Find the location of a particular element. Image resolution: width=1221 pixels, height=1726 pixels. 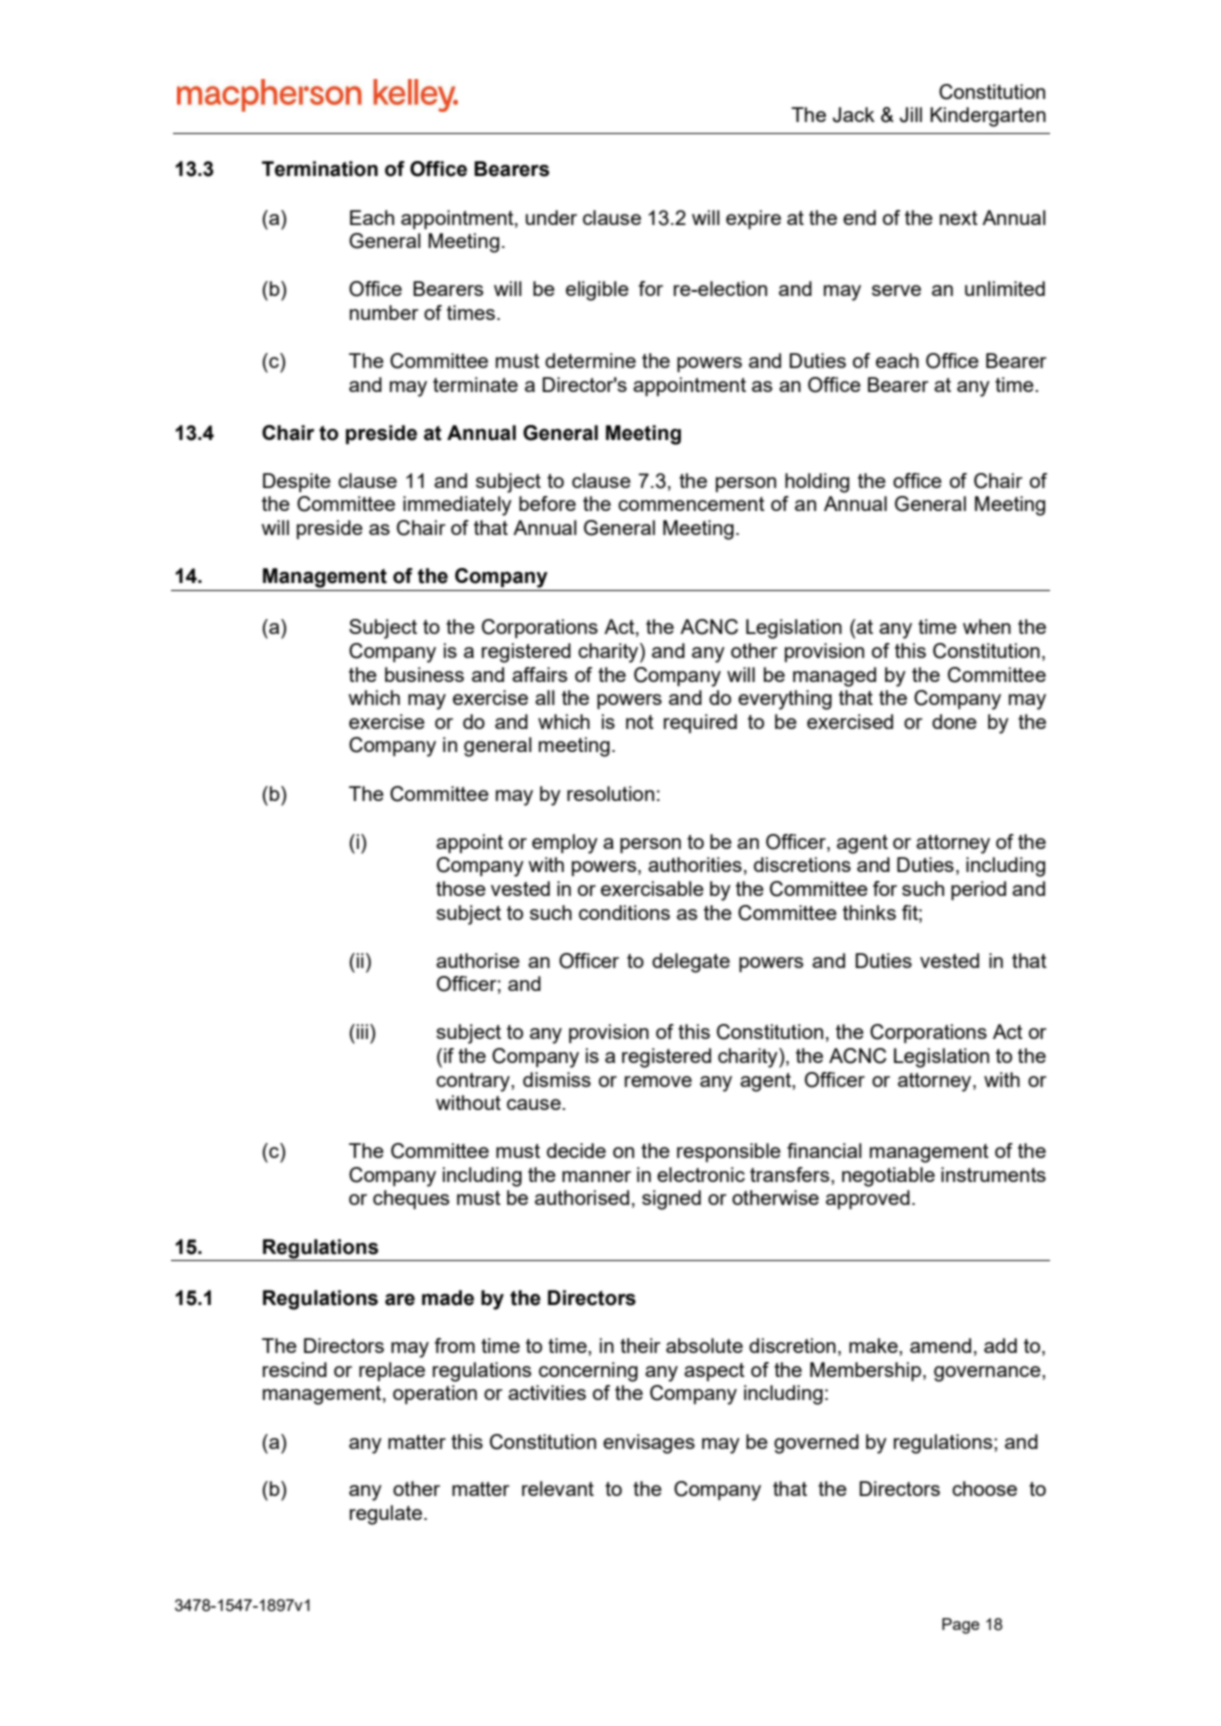

negotiable is located at coordinates (888, 1177).
